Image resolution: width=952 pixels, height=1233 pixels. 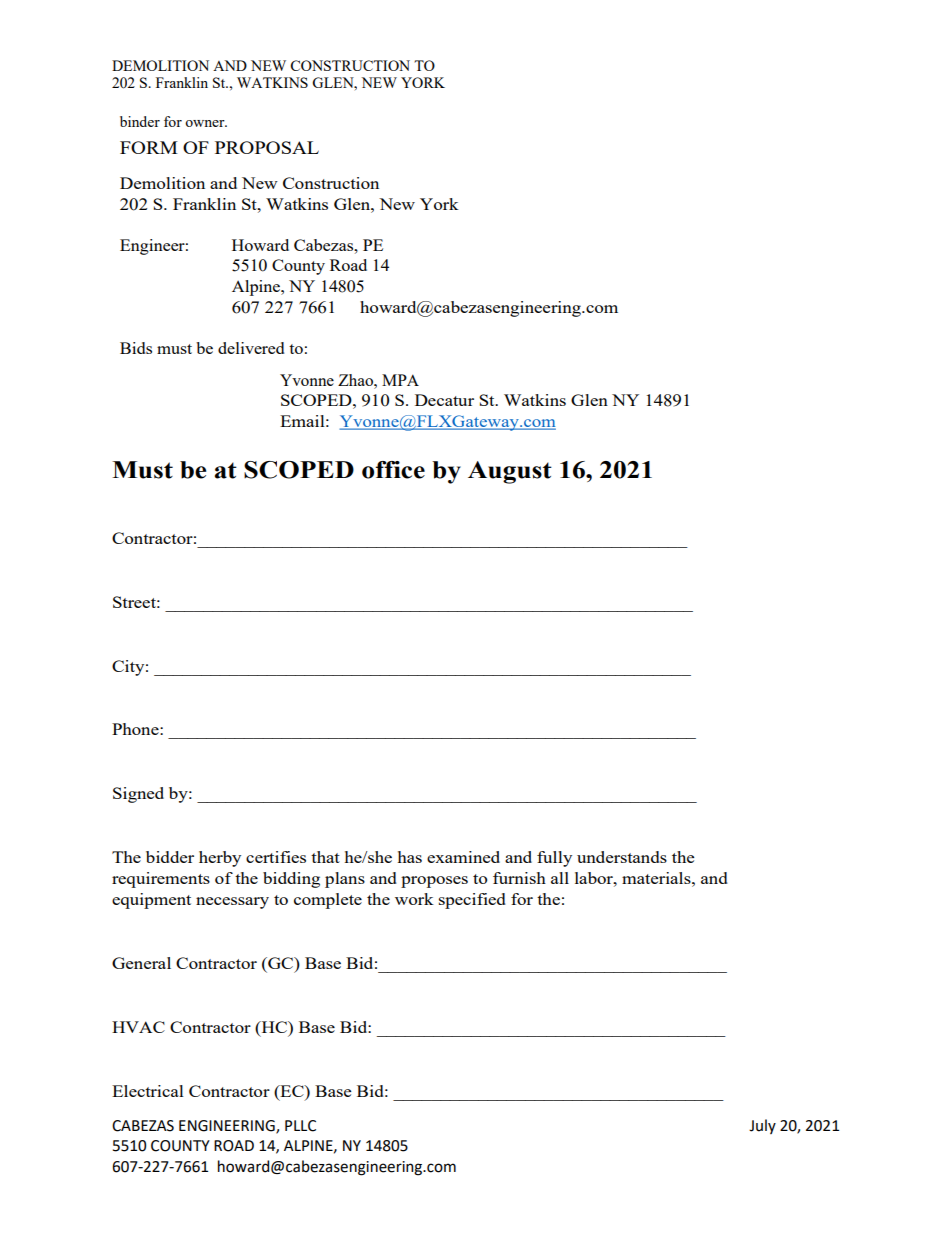 I want to click on July, so click(x=762, y=1126).
